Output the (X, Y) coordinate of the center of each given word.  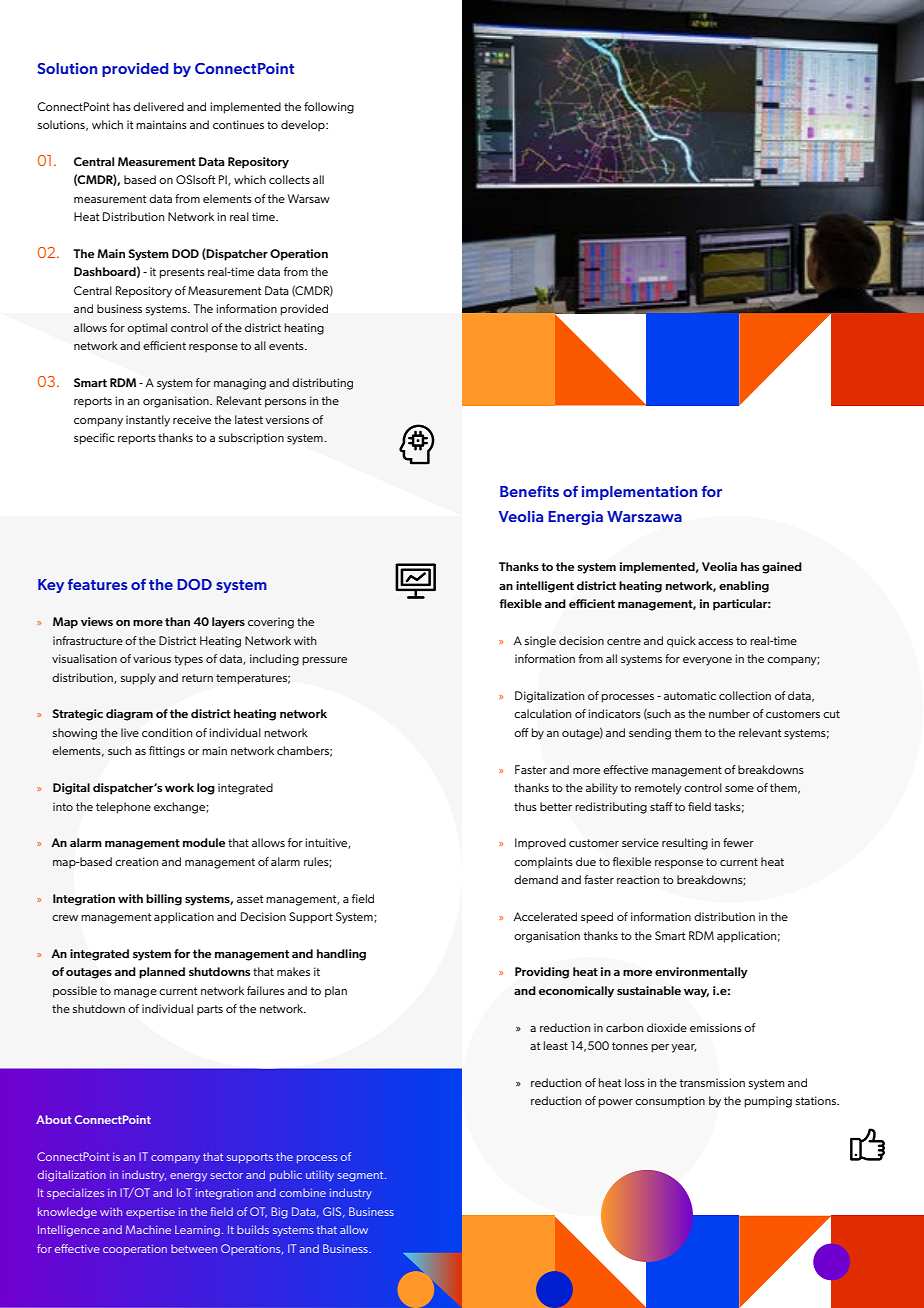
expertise (150, 1213)
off (521, 732)
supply (138, 679)
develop (304, 126)
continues (238, 124)
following (329, 108)
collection (745, 695)
